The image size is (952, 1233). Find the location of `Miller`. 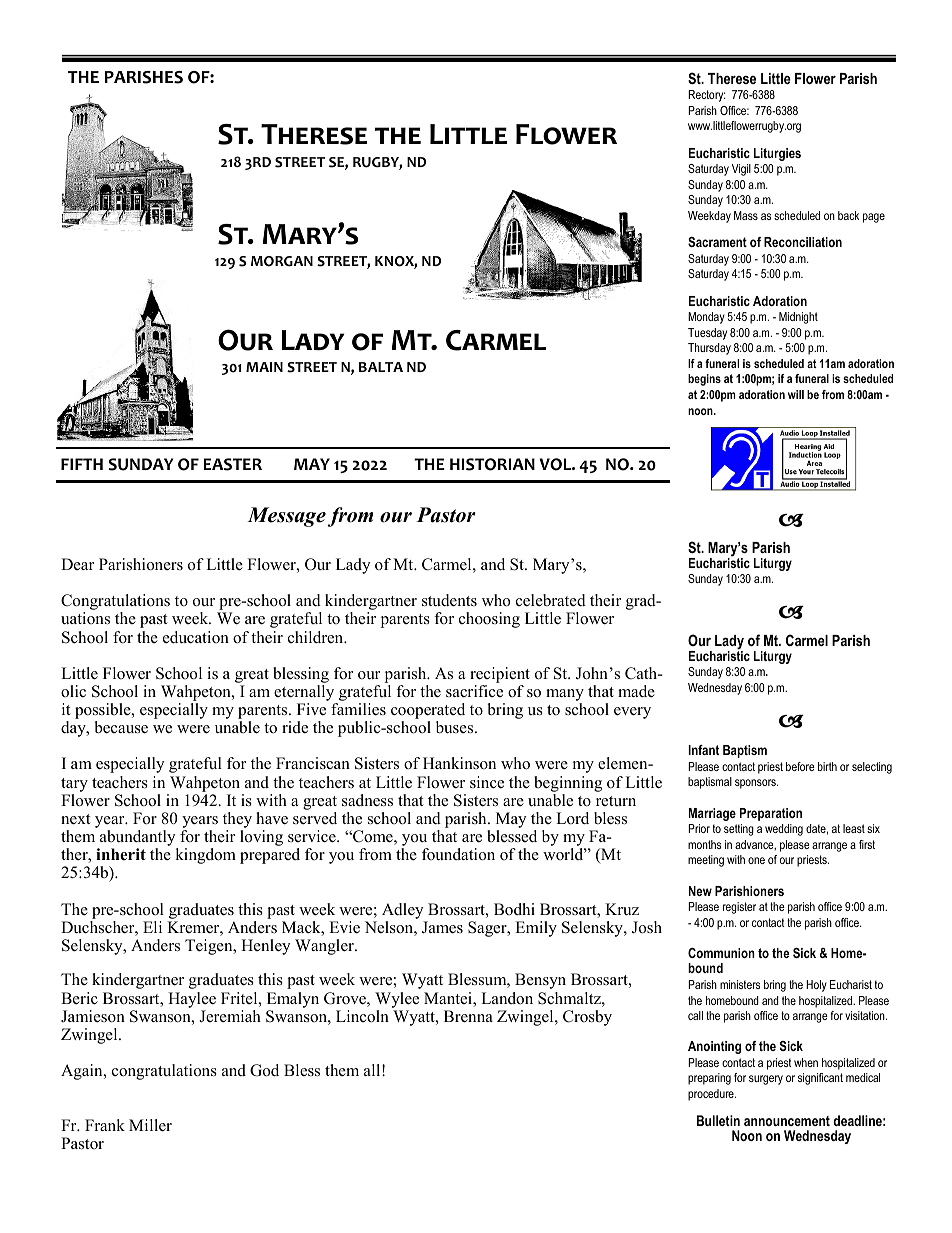

Miller is located at coordinates (150, 1125).
